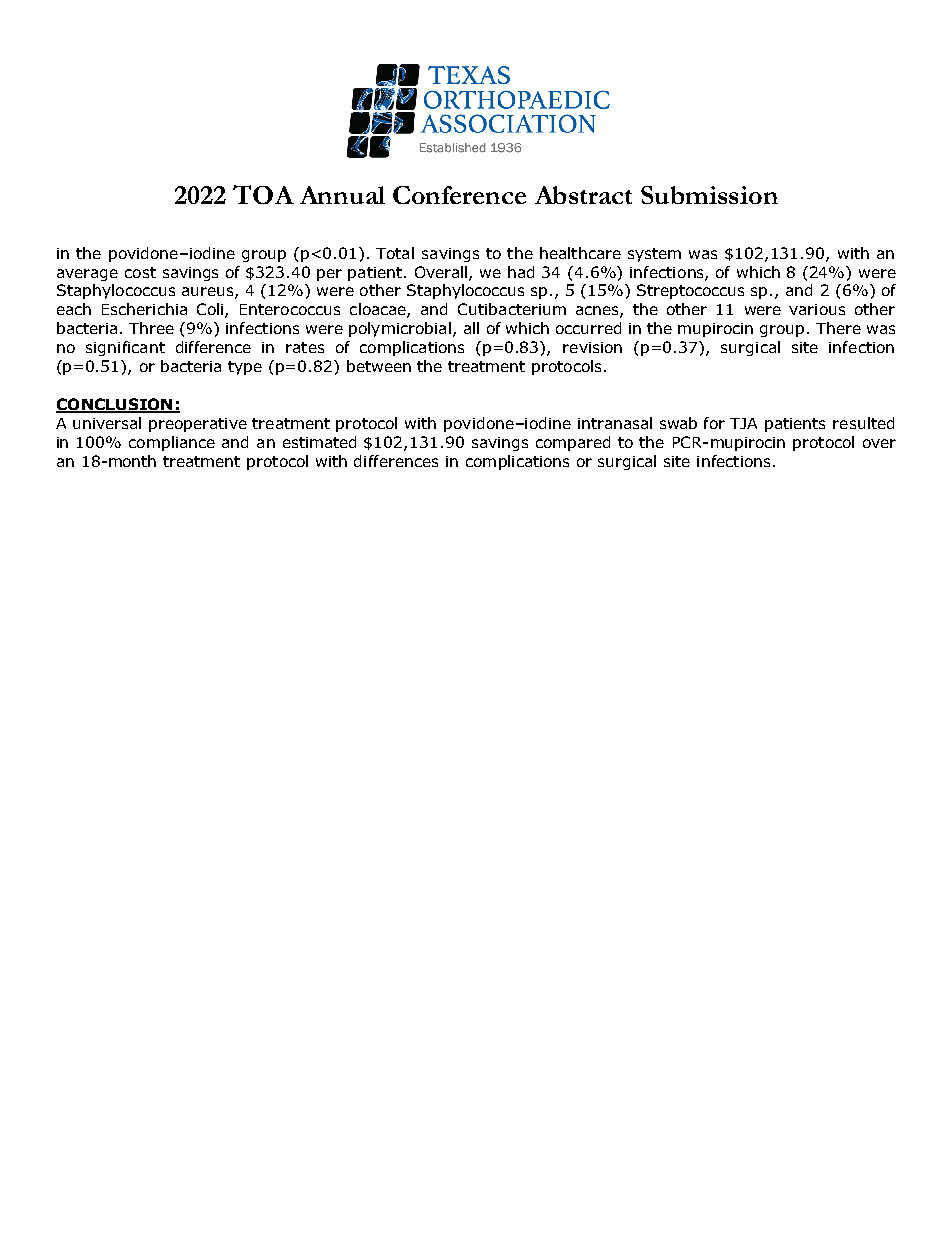  What do you see at coordinates (459, 195) in the screenshot?
I see `Conference` at bounding box center [459, 195].
